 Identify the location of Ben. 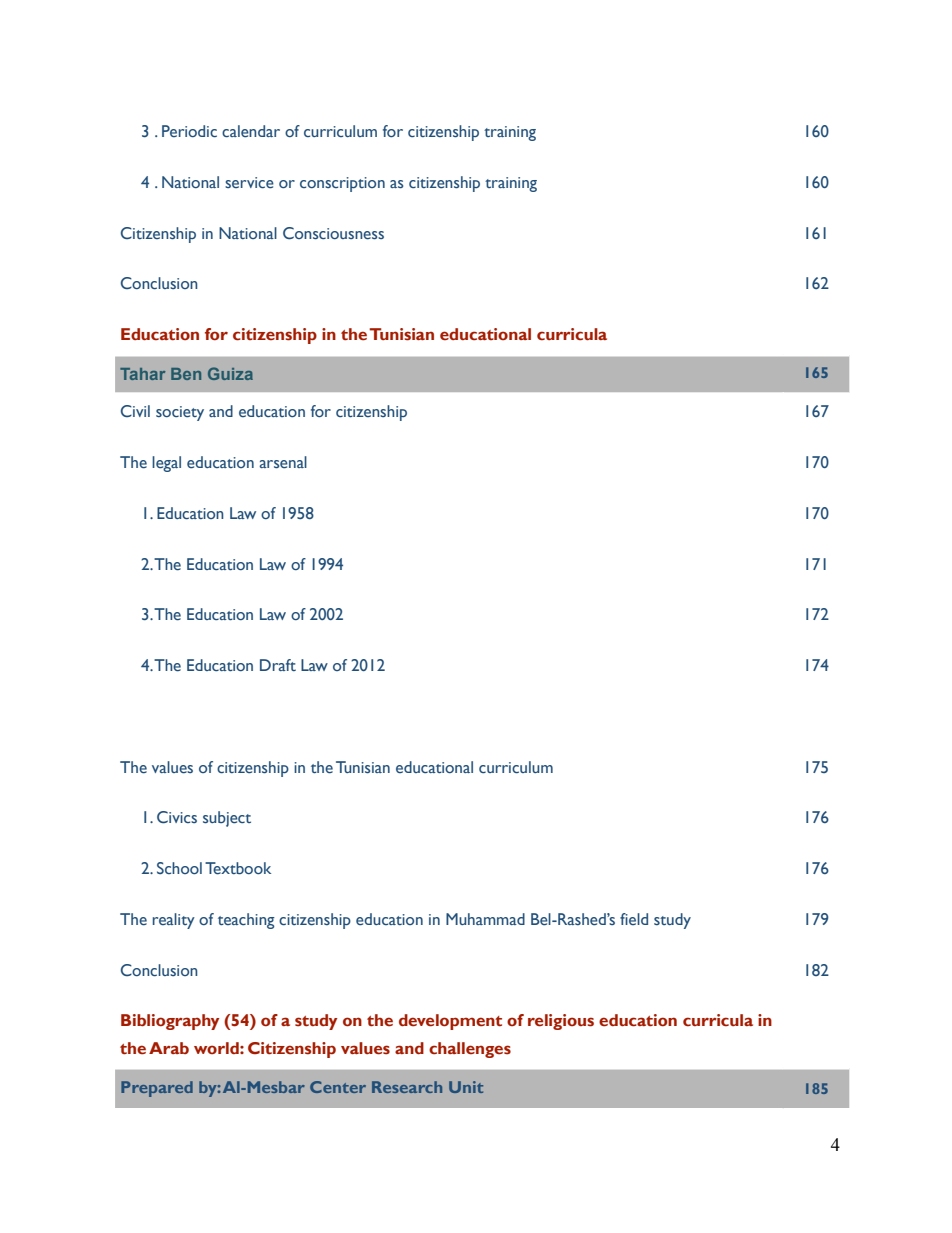
(186, 374).
